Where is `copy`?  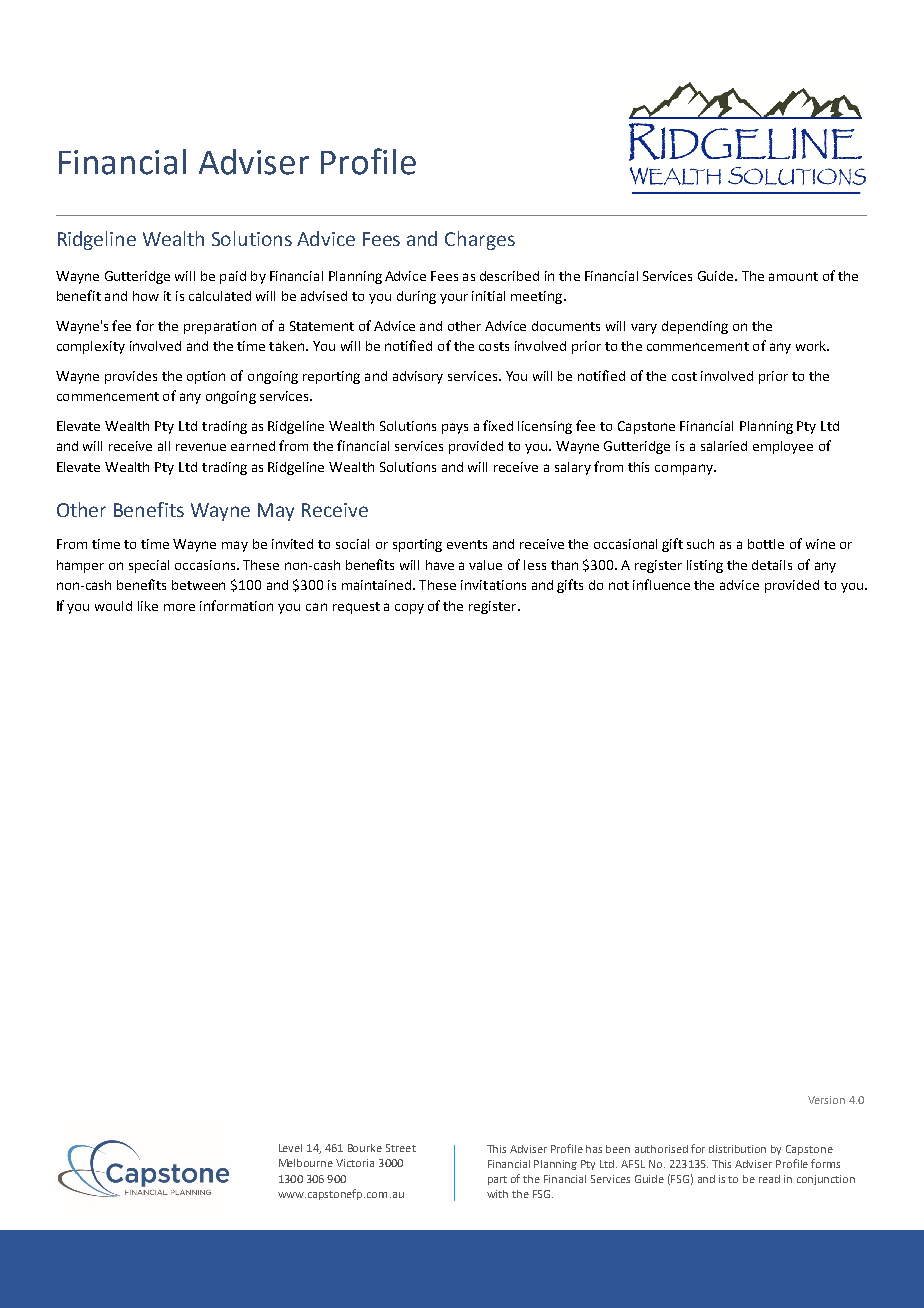
copy is located at coordinates (409, 609).
